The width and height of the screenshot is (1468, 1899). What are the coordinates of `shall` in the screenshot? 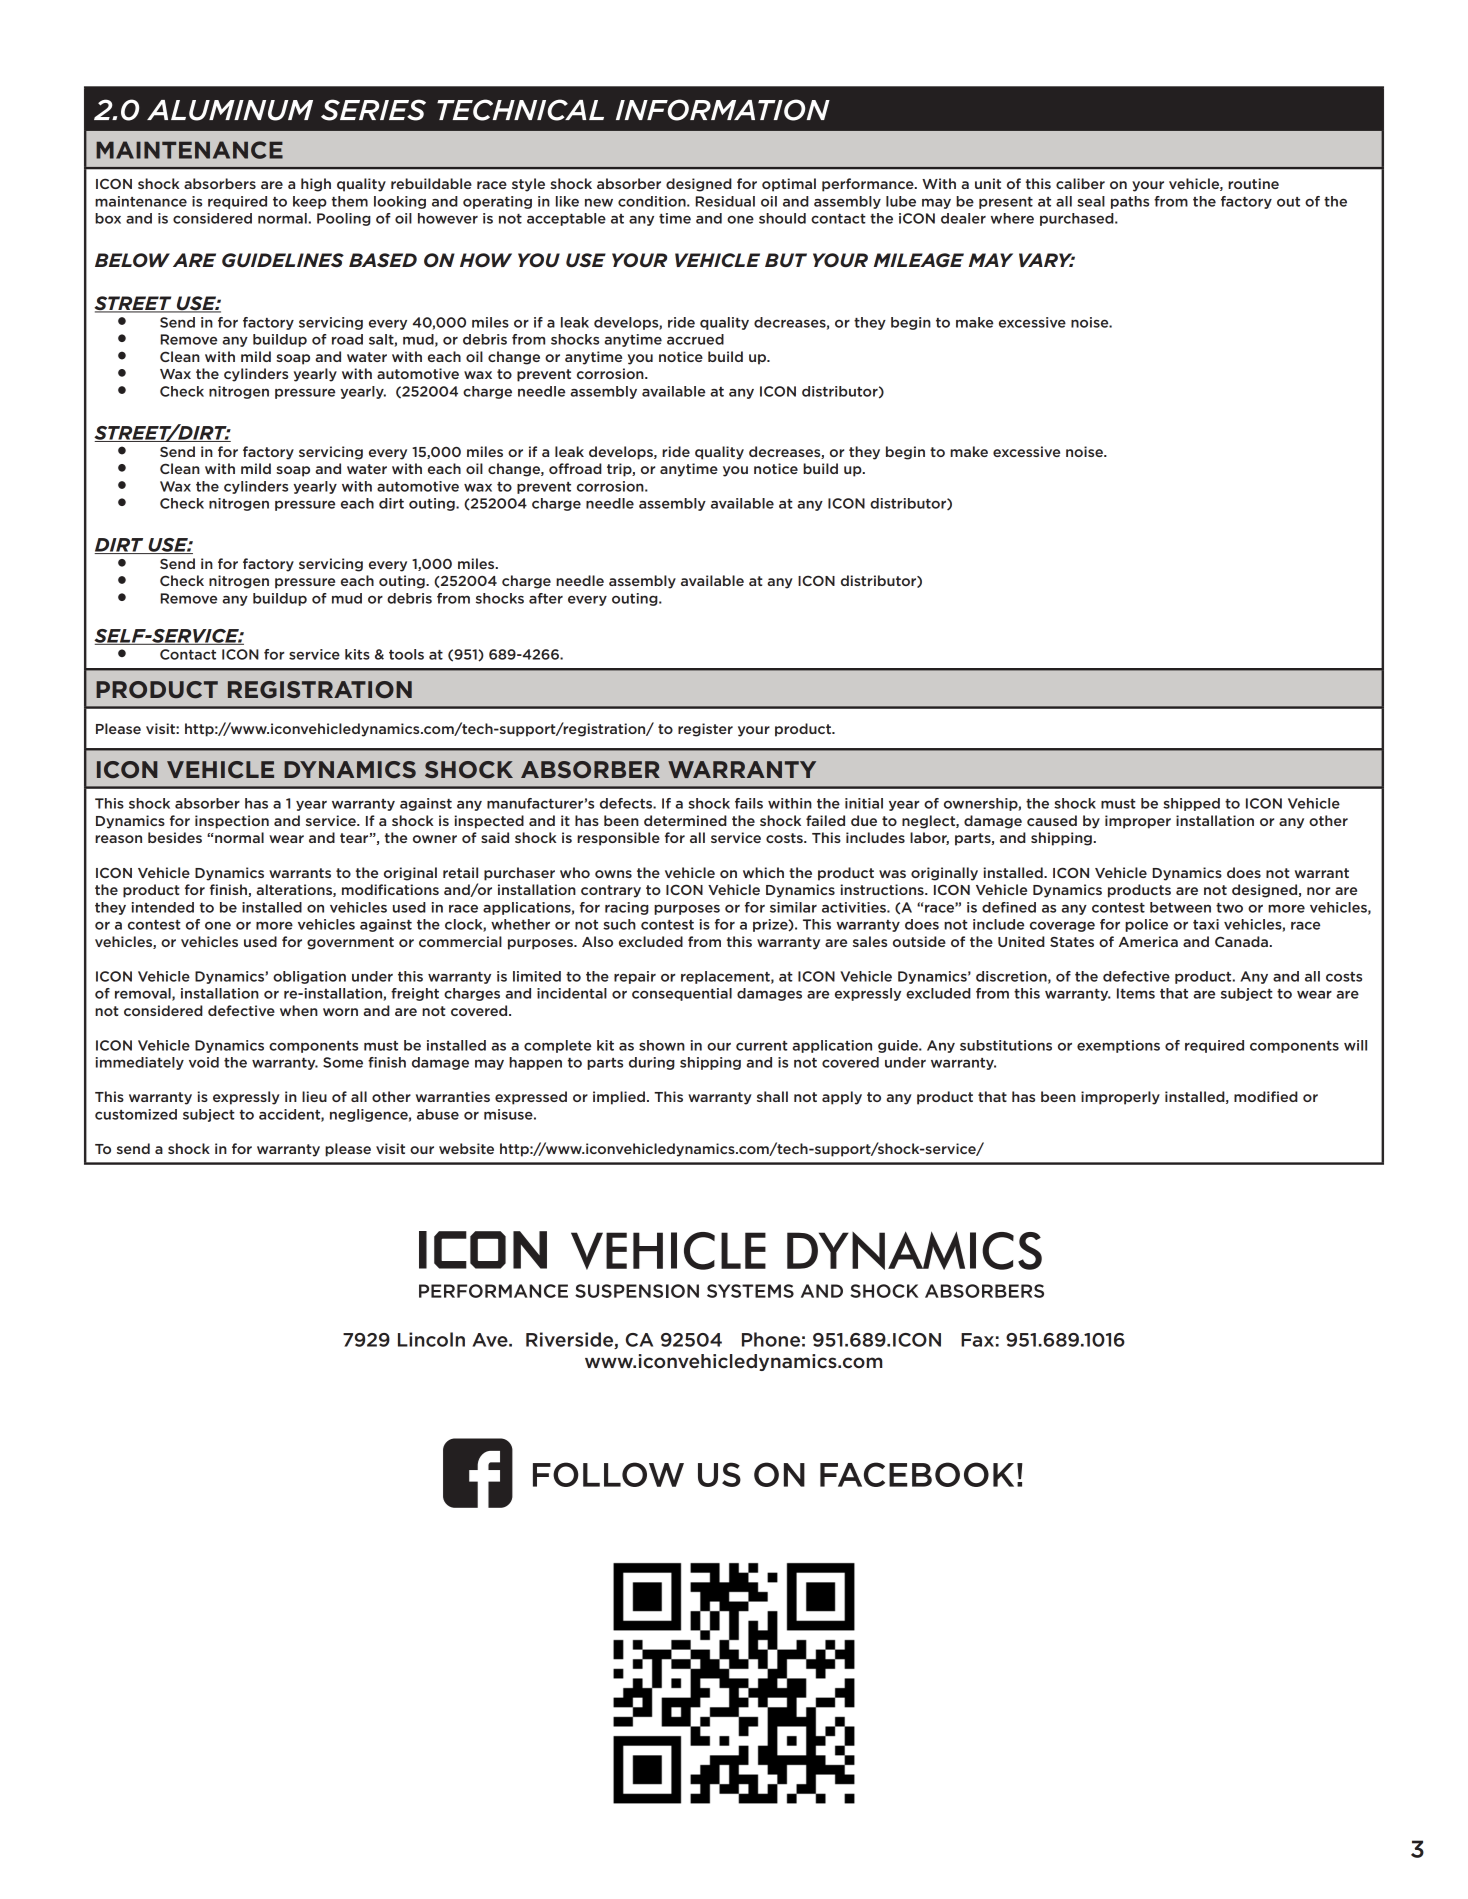 It's located at (772, 1096).
